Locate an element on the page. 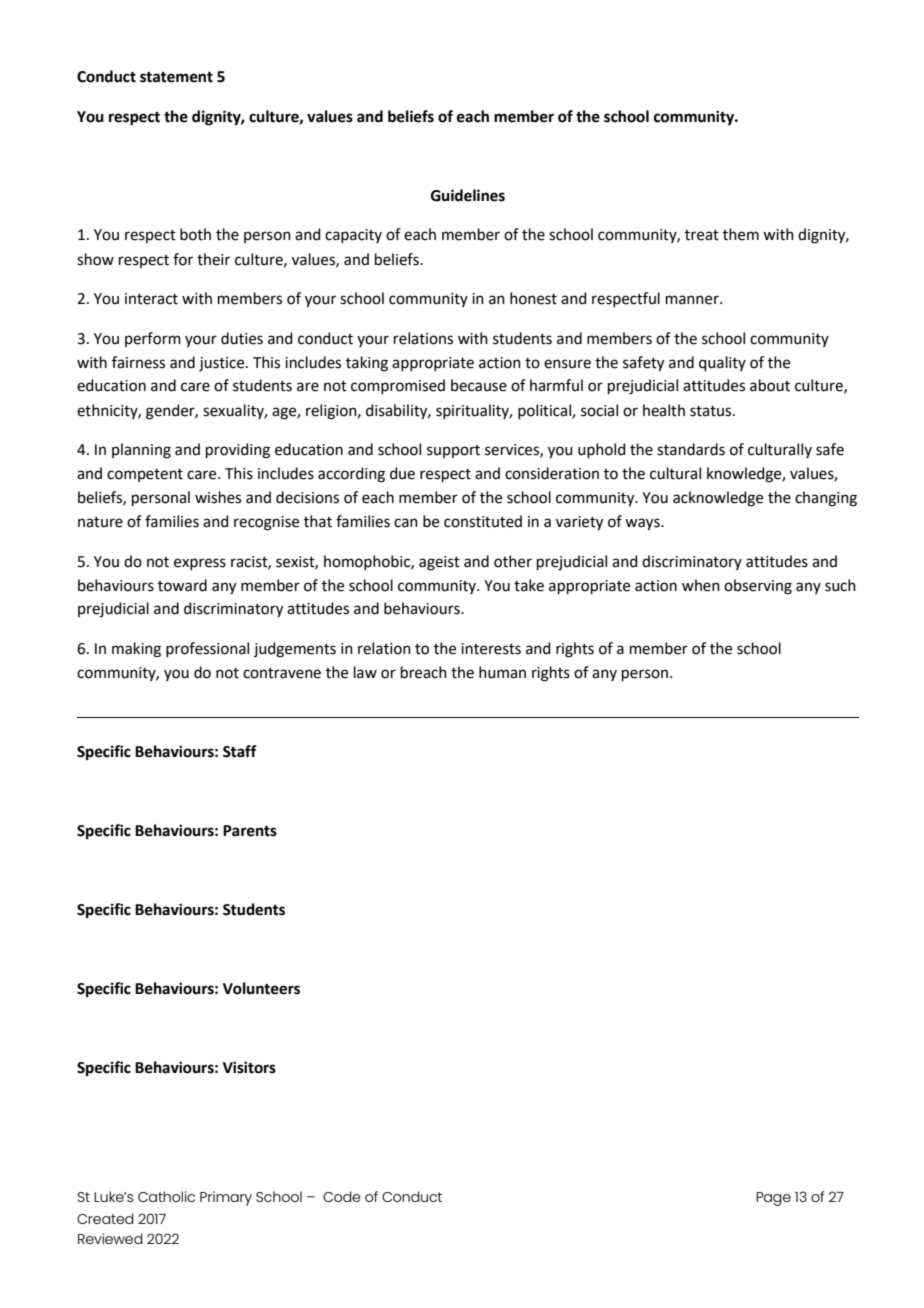 The image size is (924, 1308). them is located at coordinates (741, 234).
